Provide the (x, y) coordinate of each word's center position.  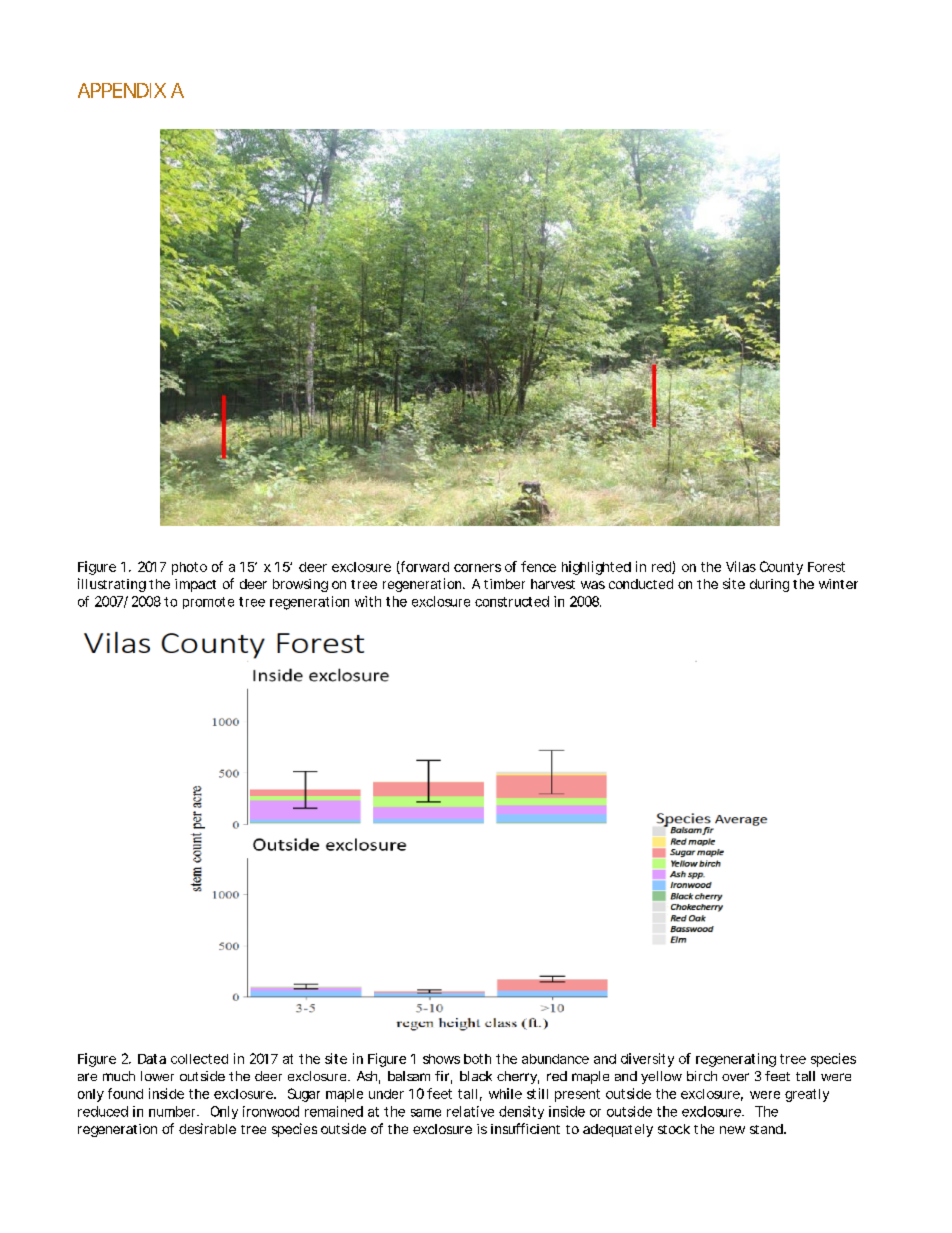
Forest (826, 567)
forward (424, 567)
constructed (512, 601)
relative (470, 1111)
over (735, 1077)
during (769, 585)
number (173, 1111)
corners (477, 568)
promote (208, 603)
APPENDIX (122, 90)
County (781, 568)
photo (189, 568)
